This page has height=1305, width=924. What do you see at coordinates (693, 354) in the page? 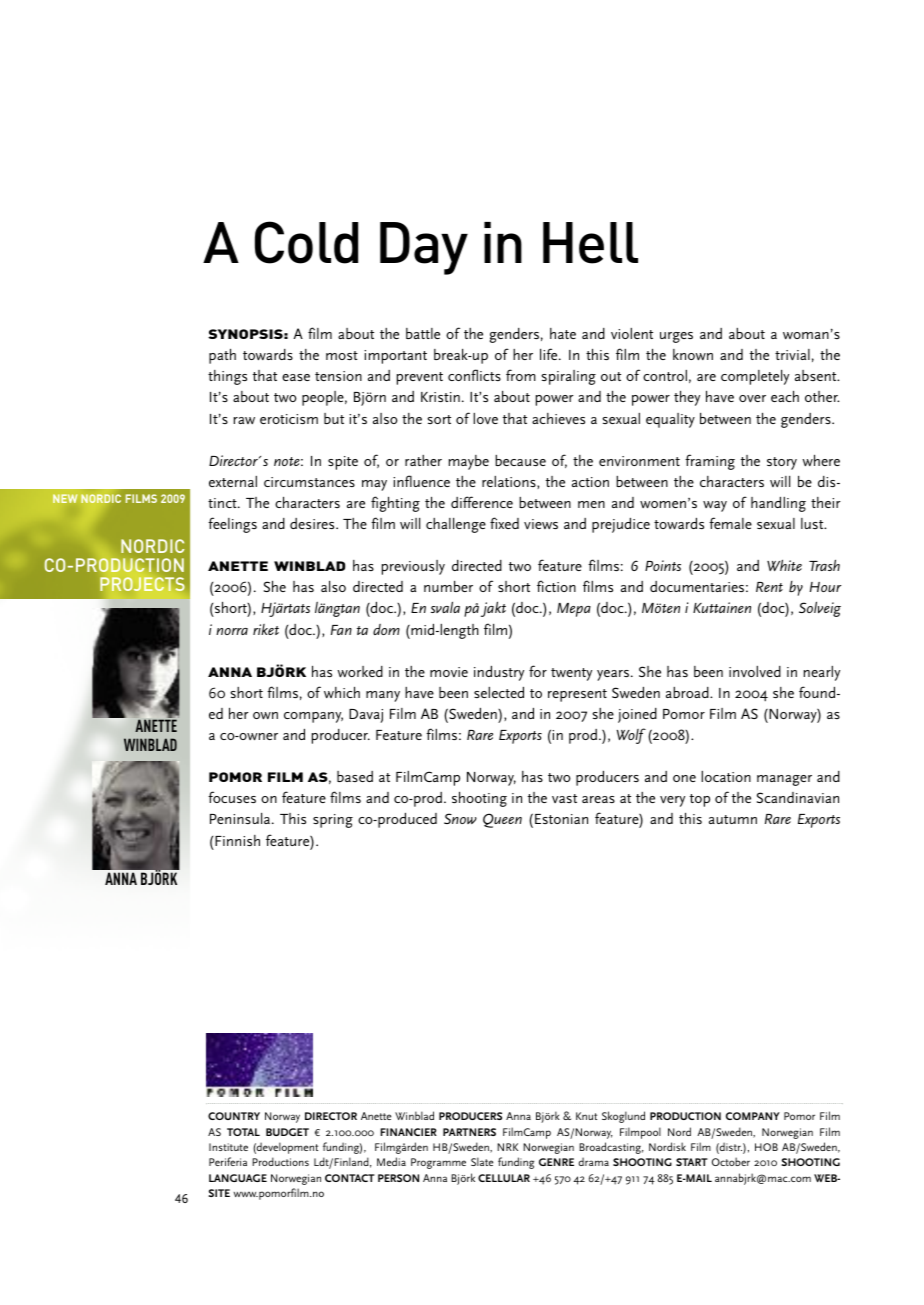
I see `known` at bounding box center [693, 354].
